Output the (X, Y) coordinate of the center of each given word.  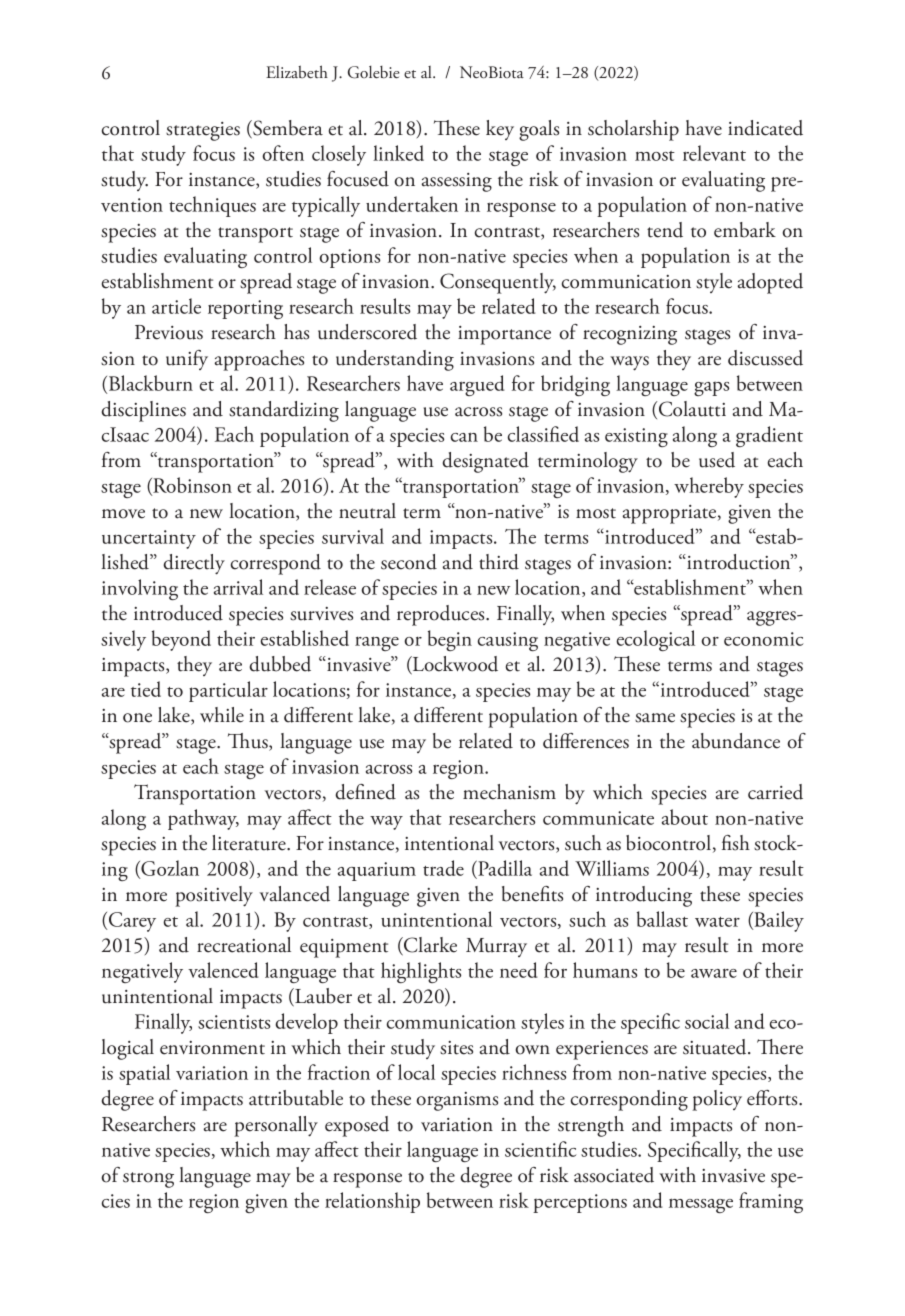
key (500, 130)
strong (148, 1180)
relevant (714, 153)
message (701, 1205)
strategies (203, 131)
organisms (457, 1101)
